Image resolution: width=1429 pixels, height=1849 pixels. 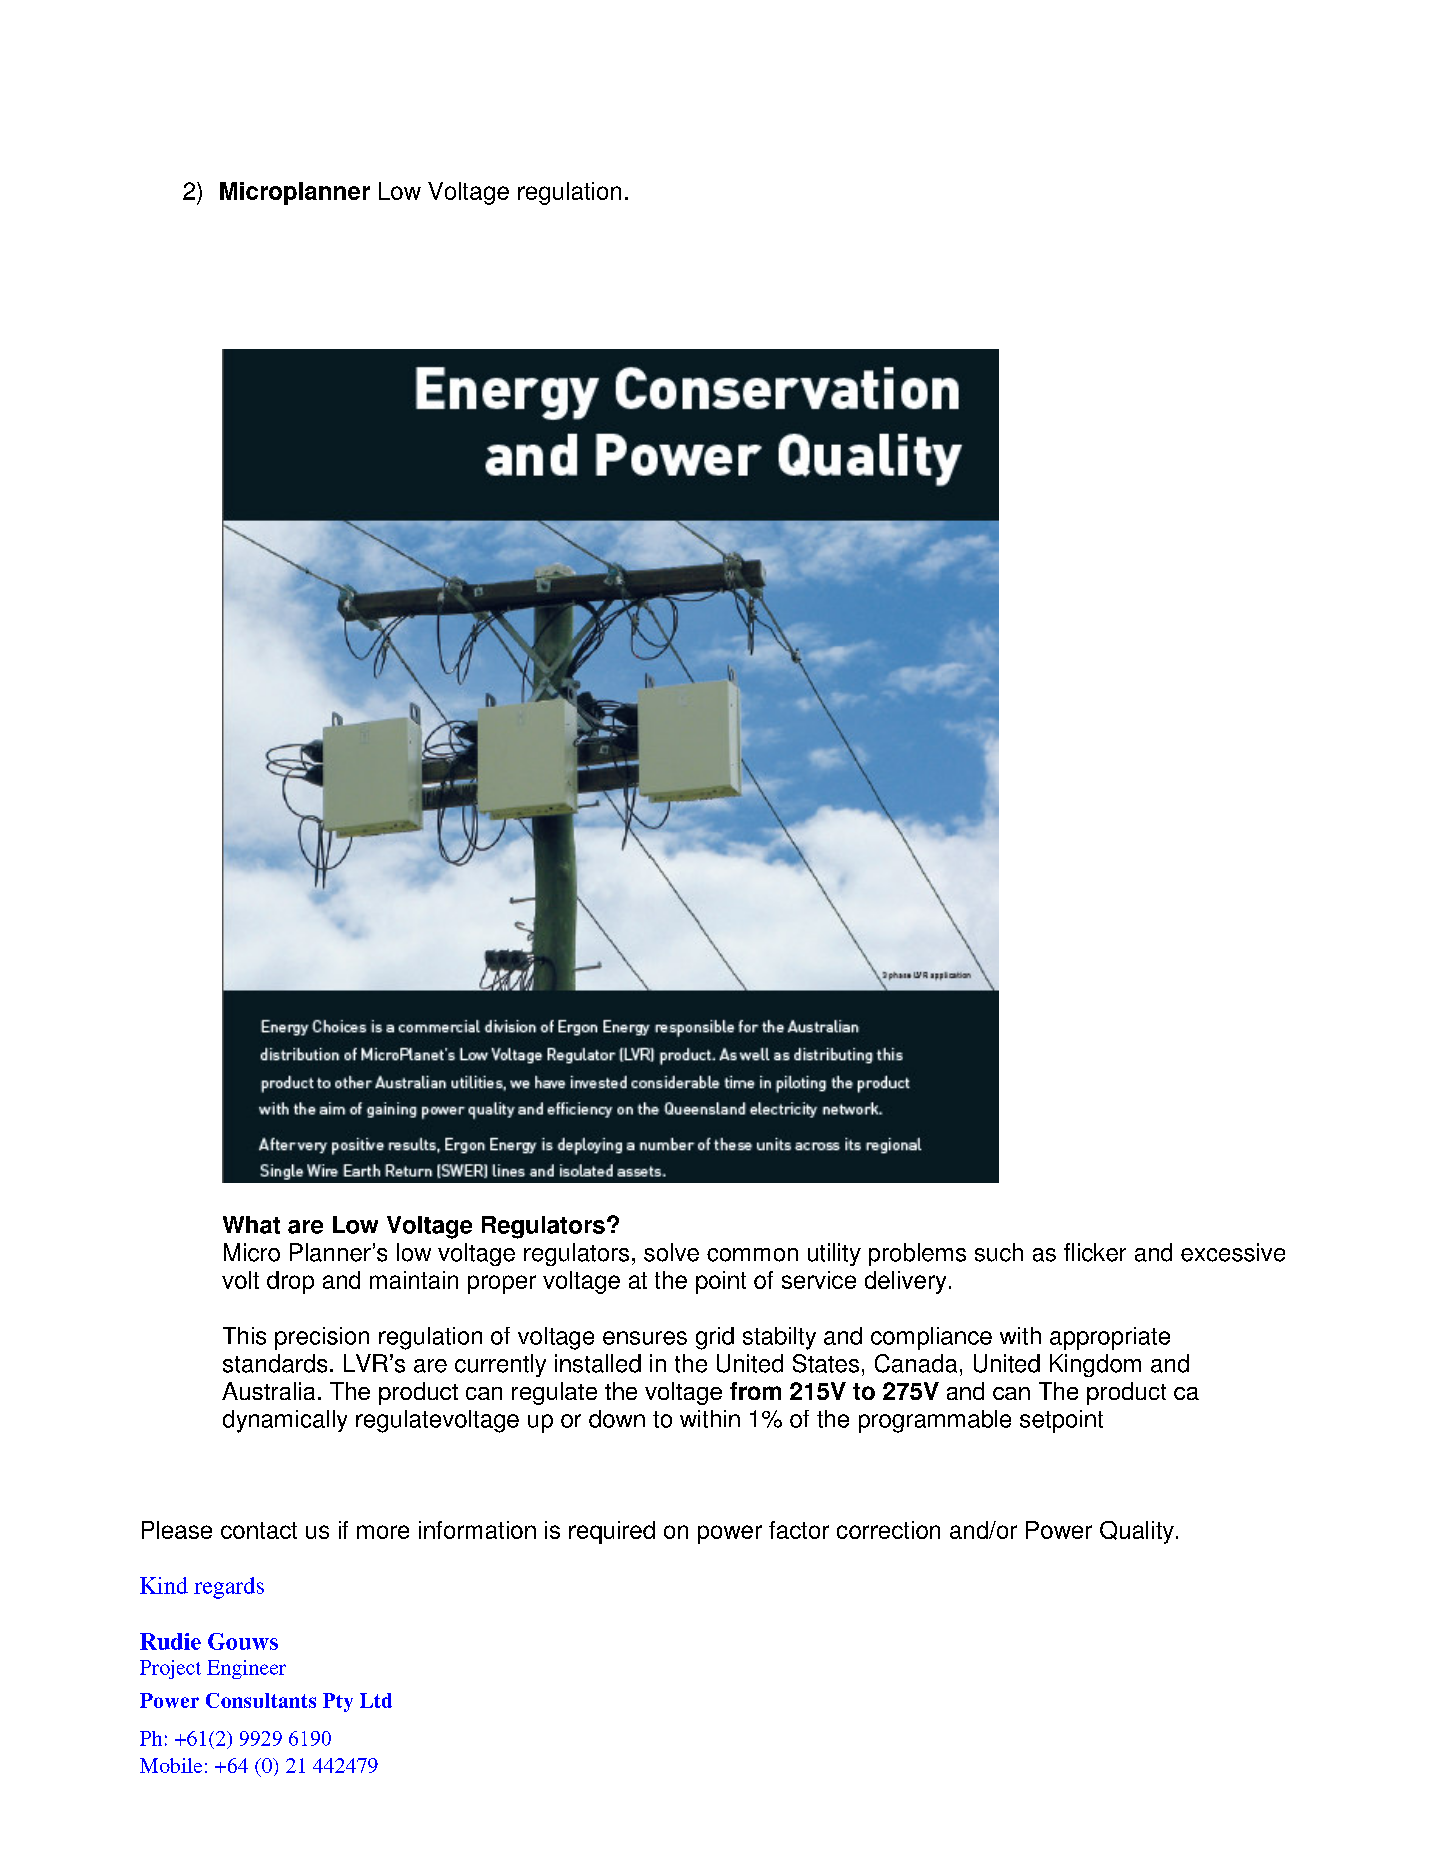 I want to click on flicker, so click(x=1095, y=1252).
